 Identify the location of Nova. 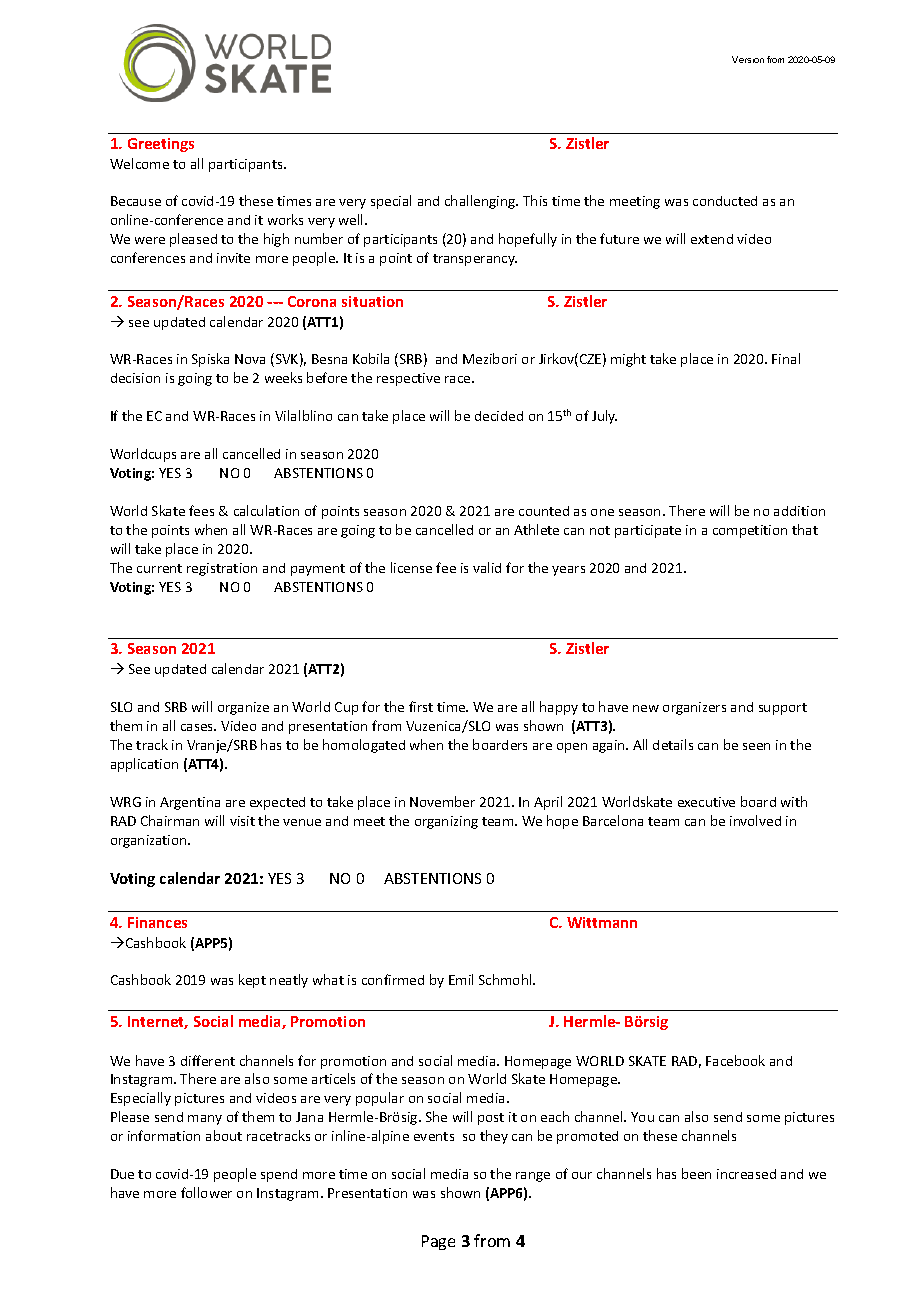
(250, 359).
